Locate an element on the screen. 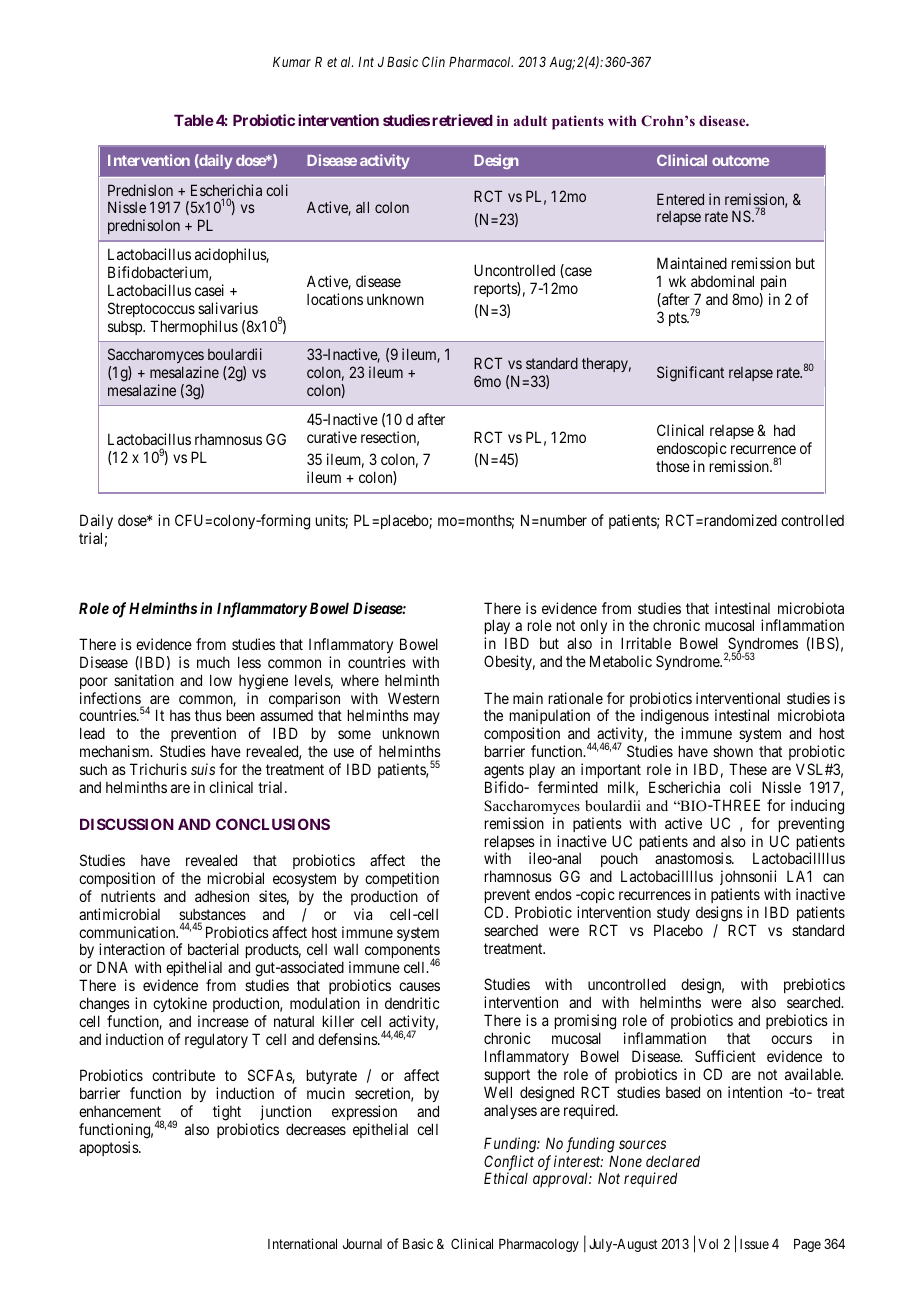 This screenshot has height=1308, width=924. apoptosis is located at coordinates (109, 1148).
